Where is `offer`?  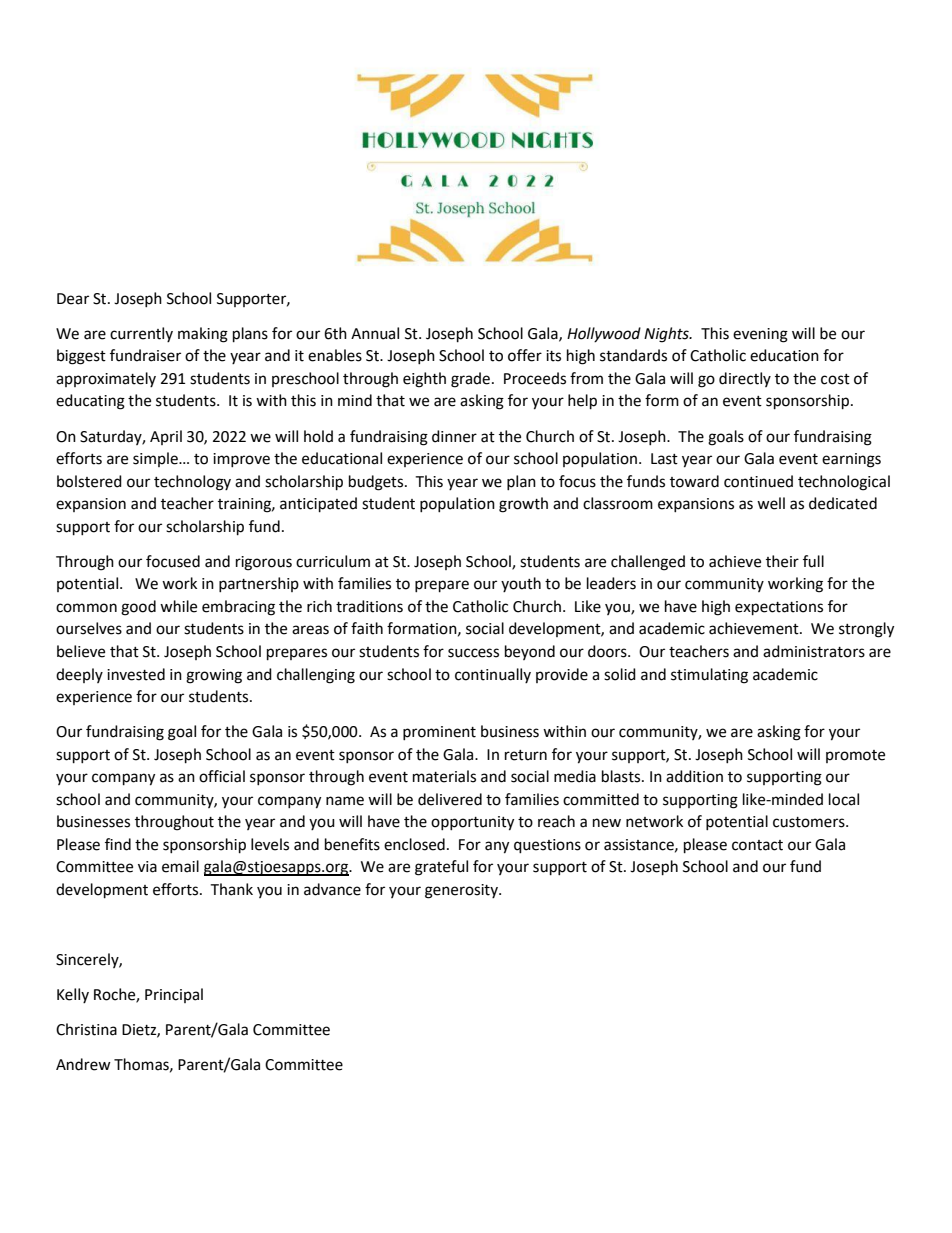 offer is located at coordinates (525, 355).
